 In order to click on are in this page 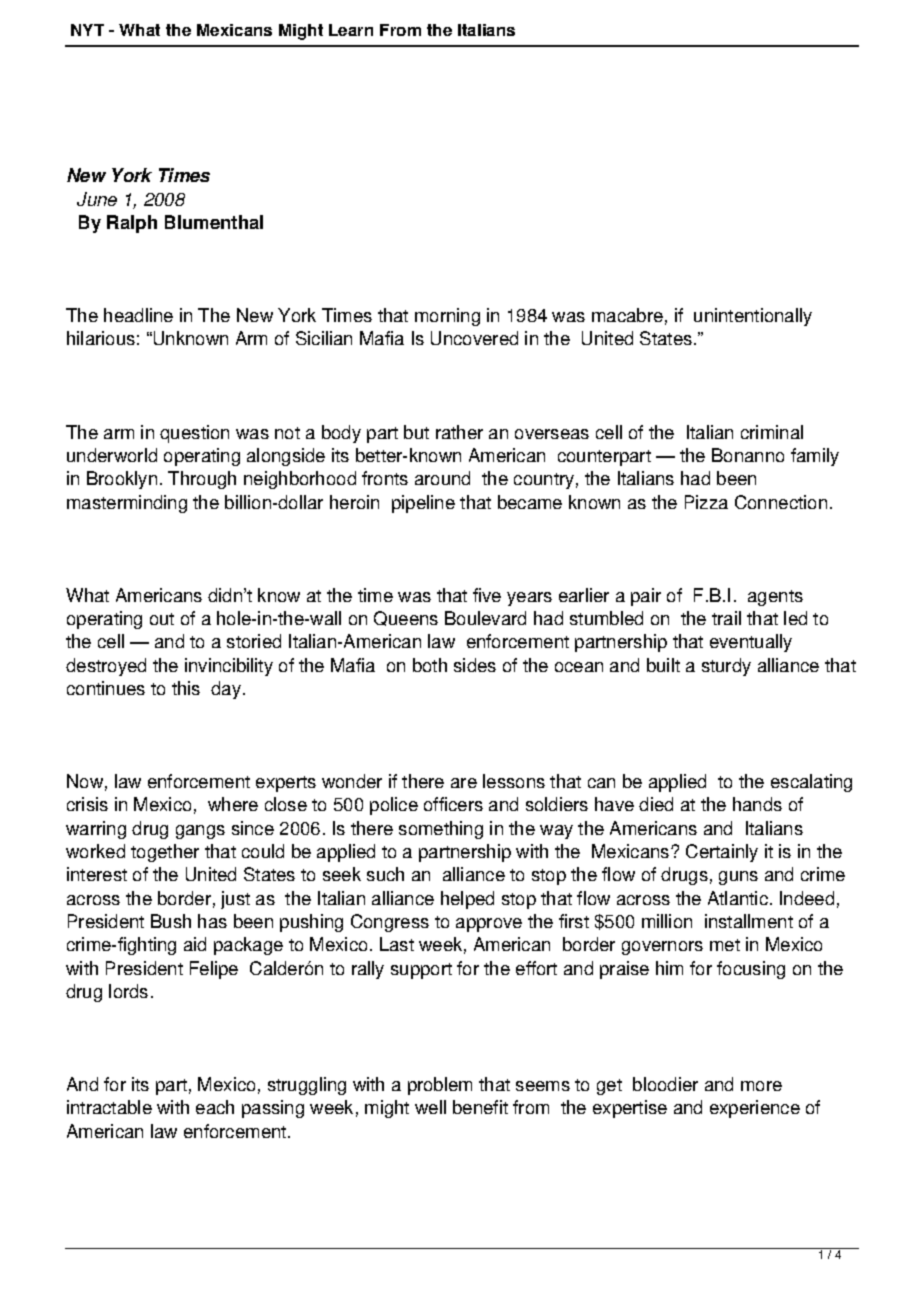, I will do `click(464, 783)`.
